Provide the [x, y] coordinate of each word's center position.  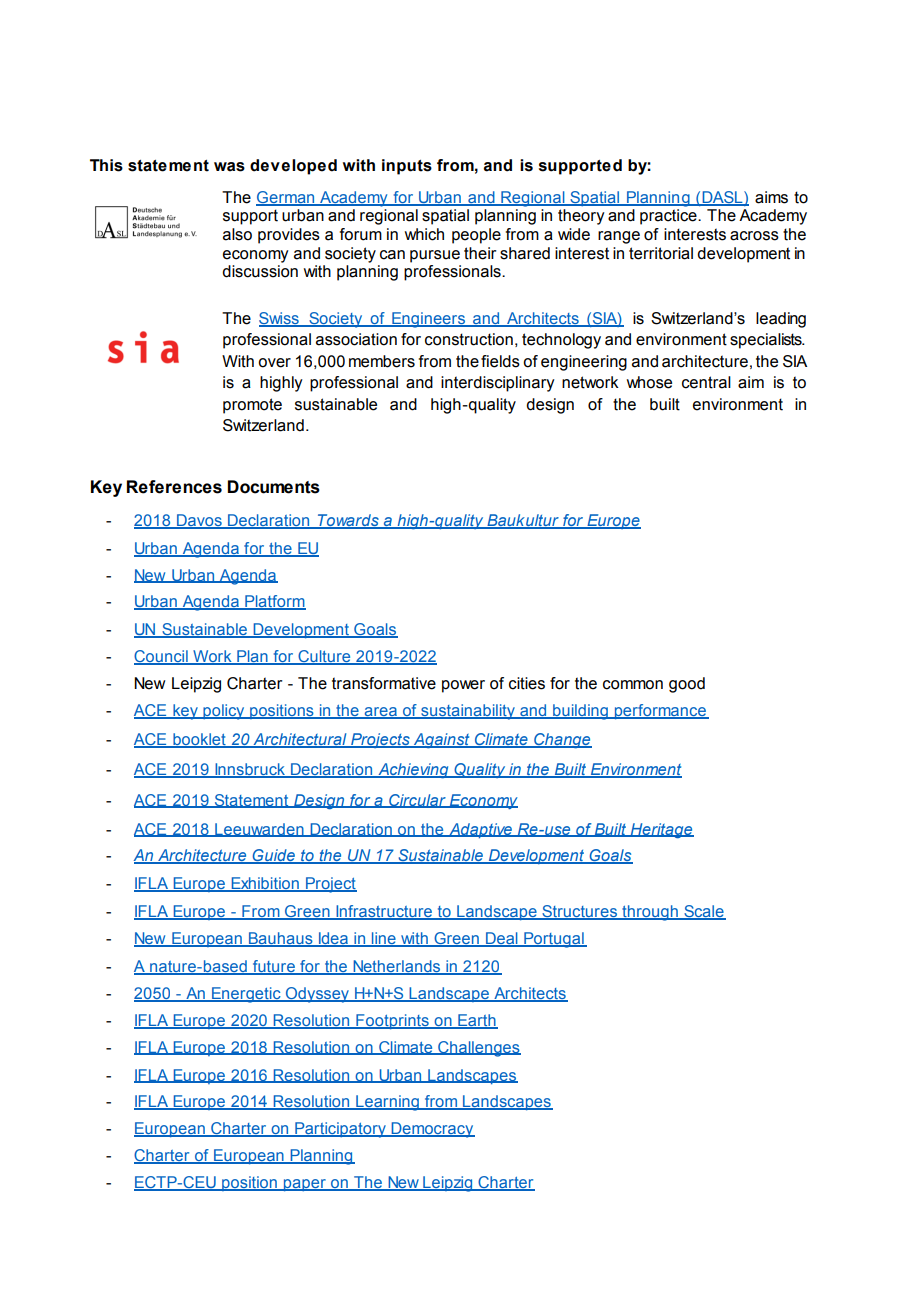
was [229, 167]
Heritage [661, 831]
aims [771, 197]
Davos [199, 521]
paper [304, 1185]
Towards [348, 521]
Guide [273, 856]
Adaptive [480, 831]
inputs [407, 167]
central [706, 382]
